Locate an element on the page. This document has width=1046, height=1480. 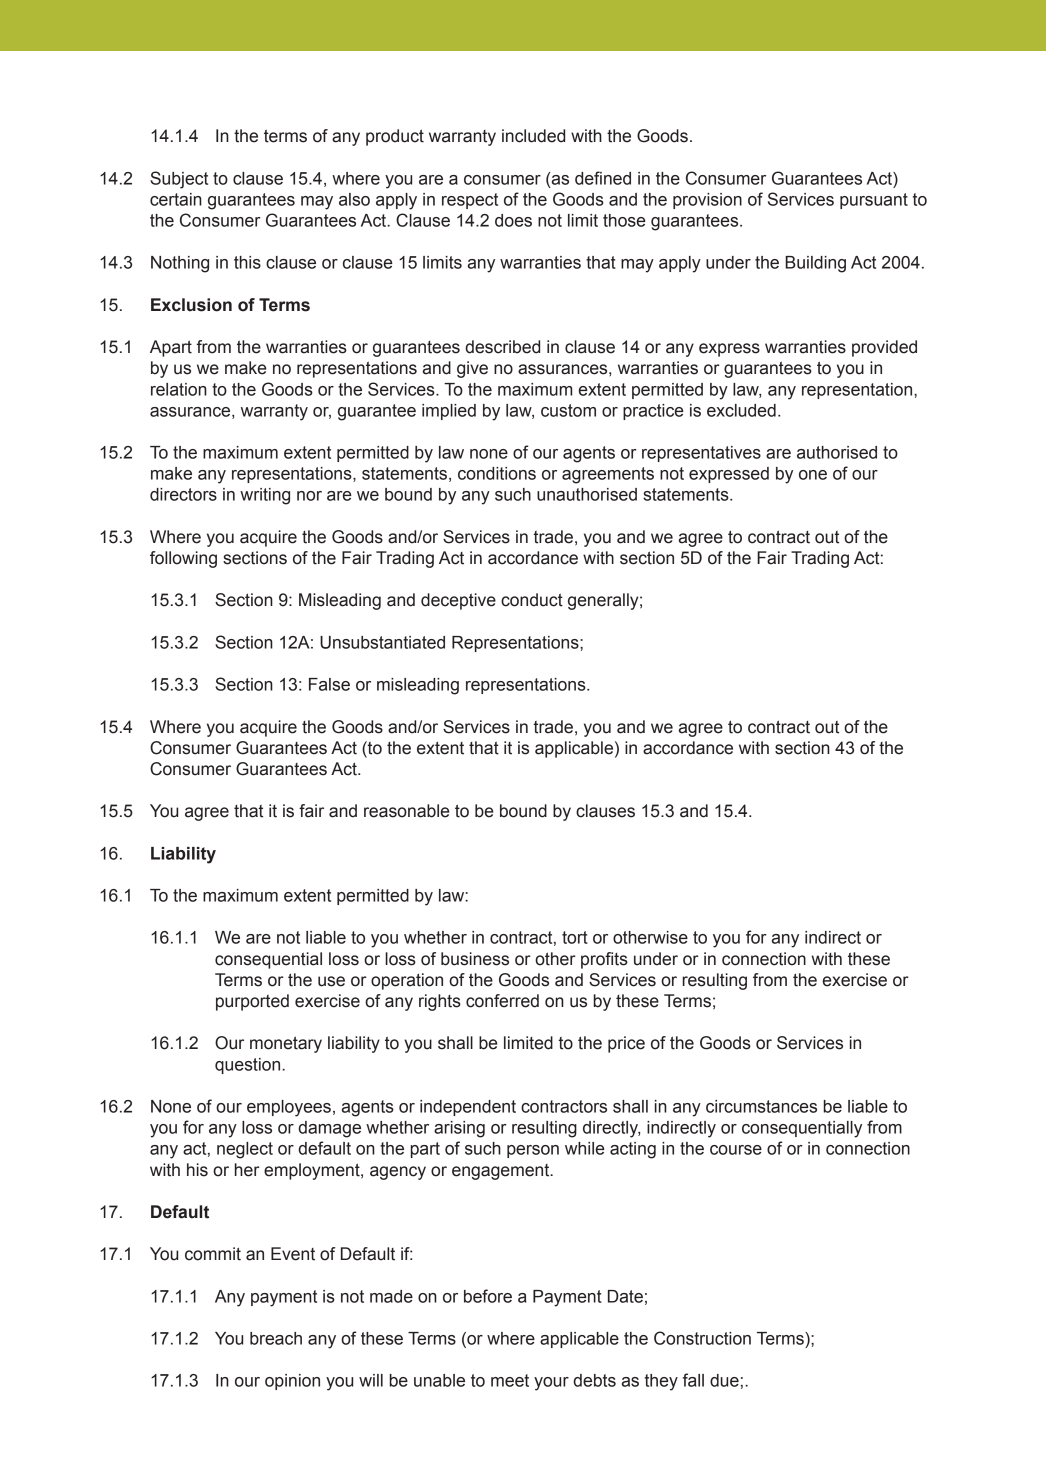
conditions is located at coordinates (497, 473).
